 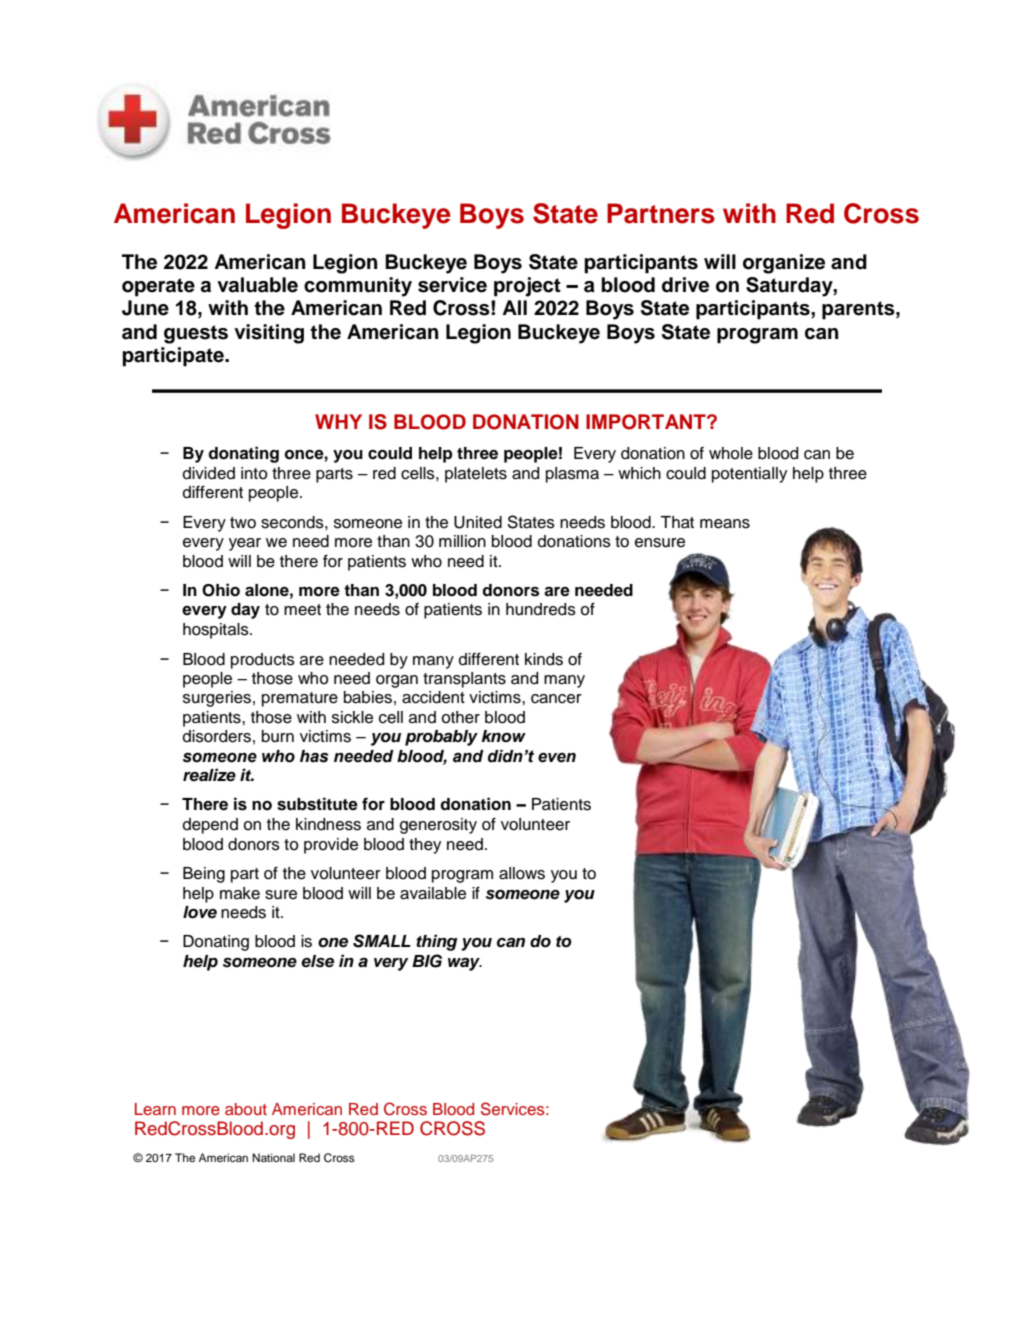 I want to click on United, so click(x=478, y=522).
